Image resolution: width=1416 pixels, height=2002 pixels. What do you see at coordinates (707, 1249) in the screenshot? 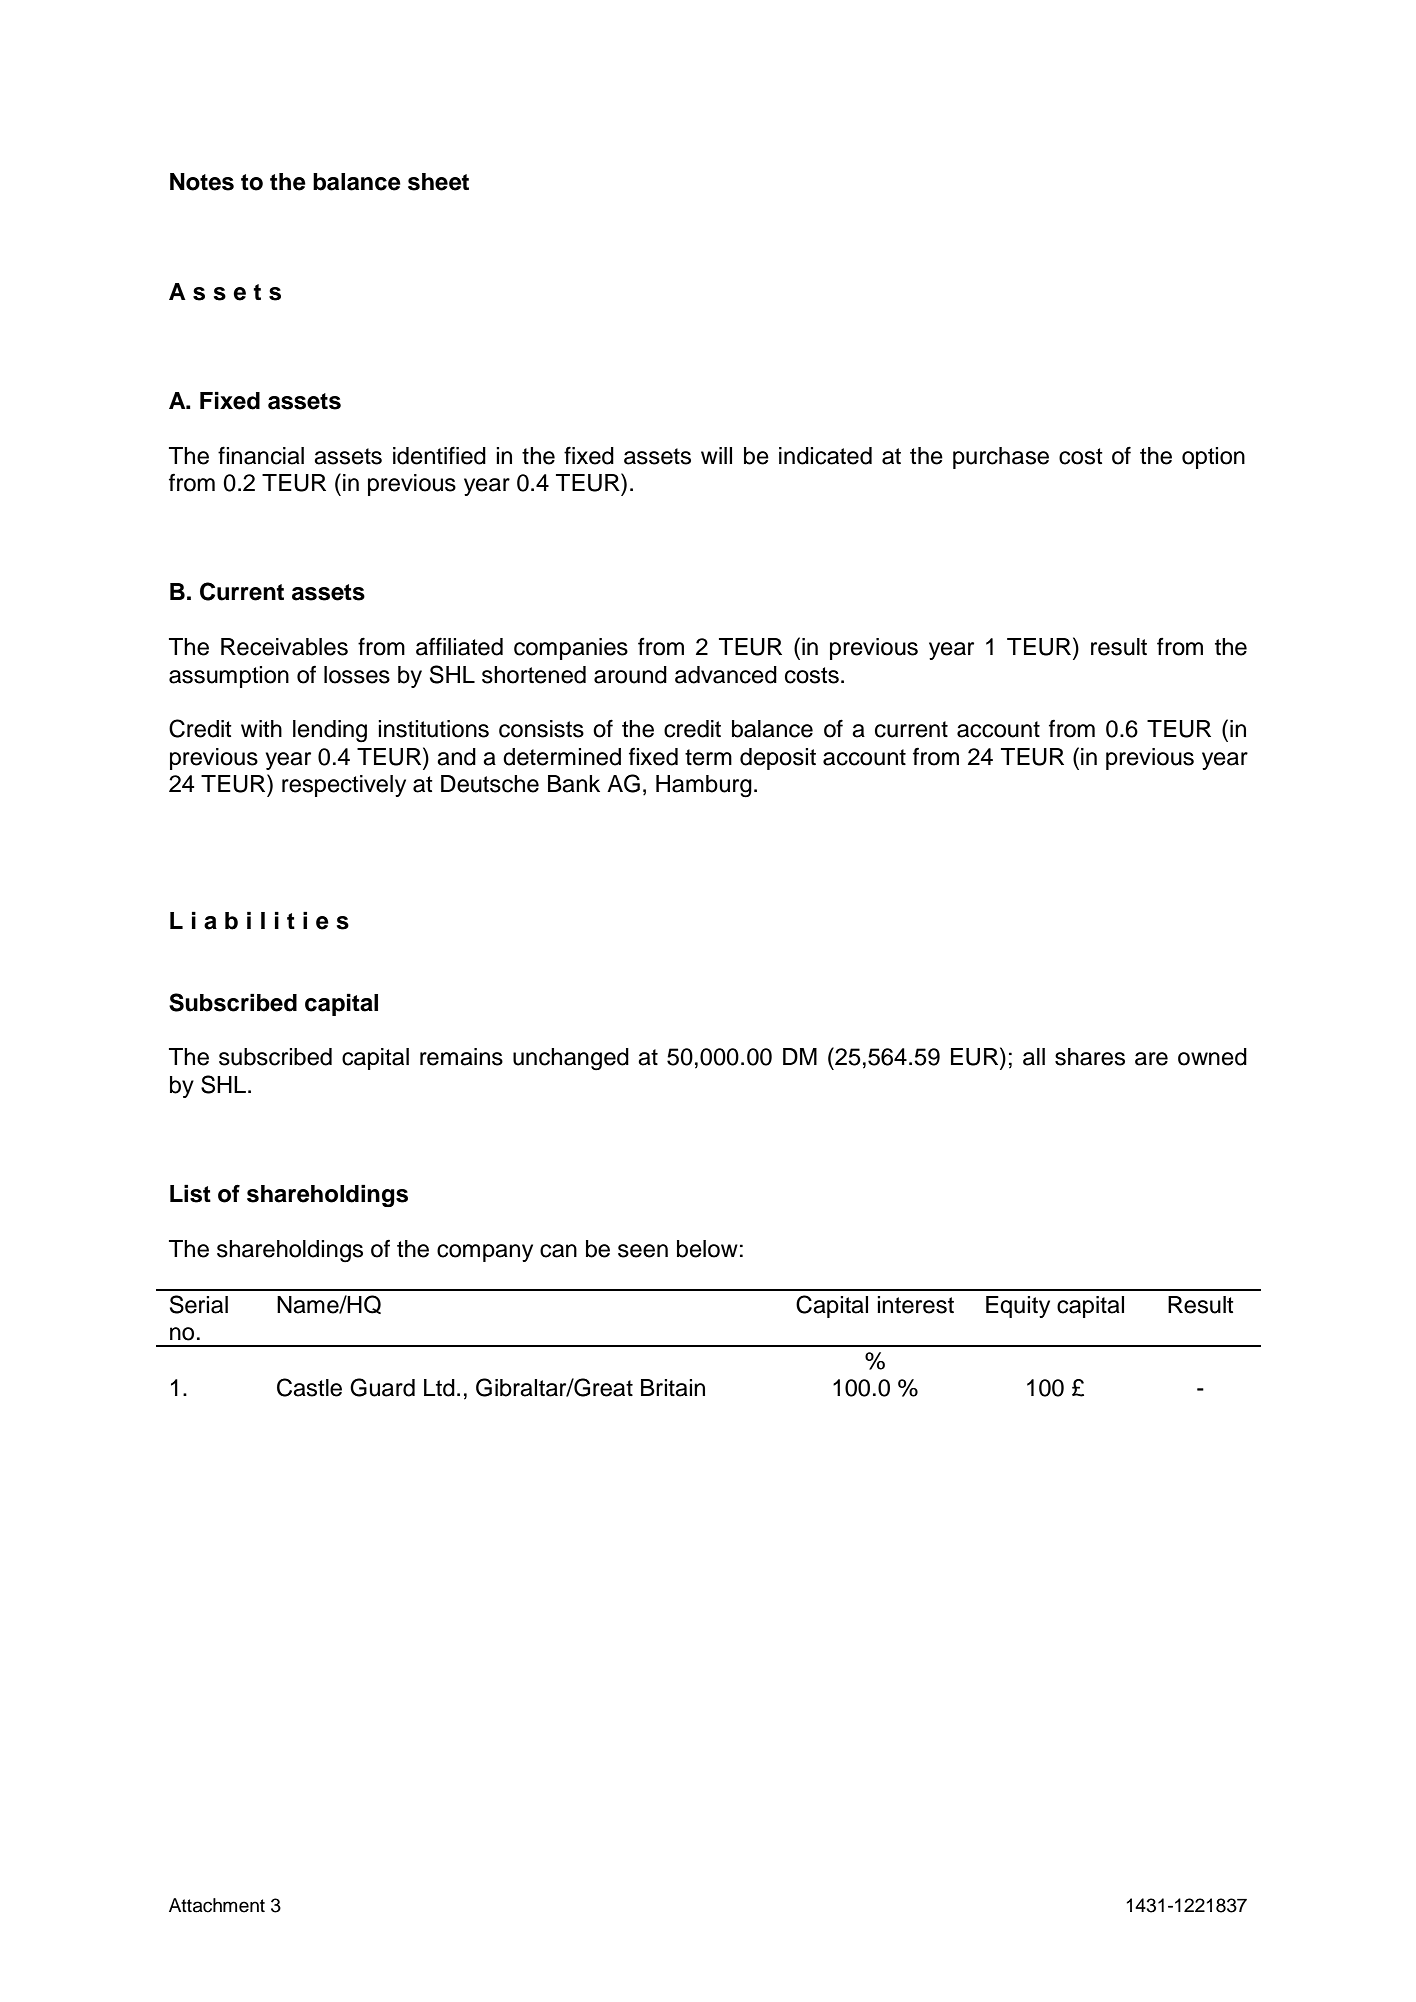
I see `below` at bounding box center [707, 1249].
